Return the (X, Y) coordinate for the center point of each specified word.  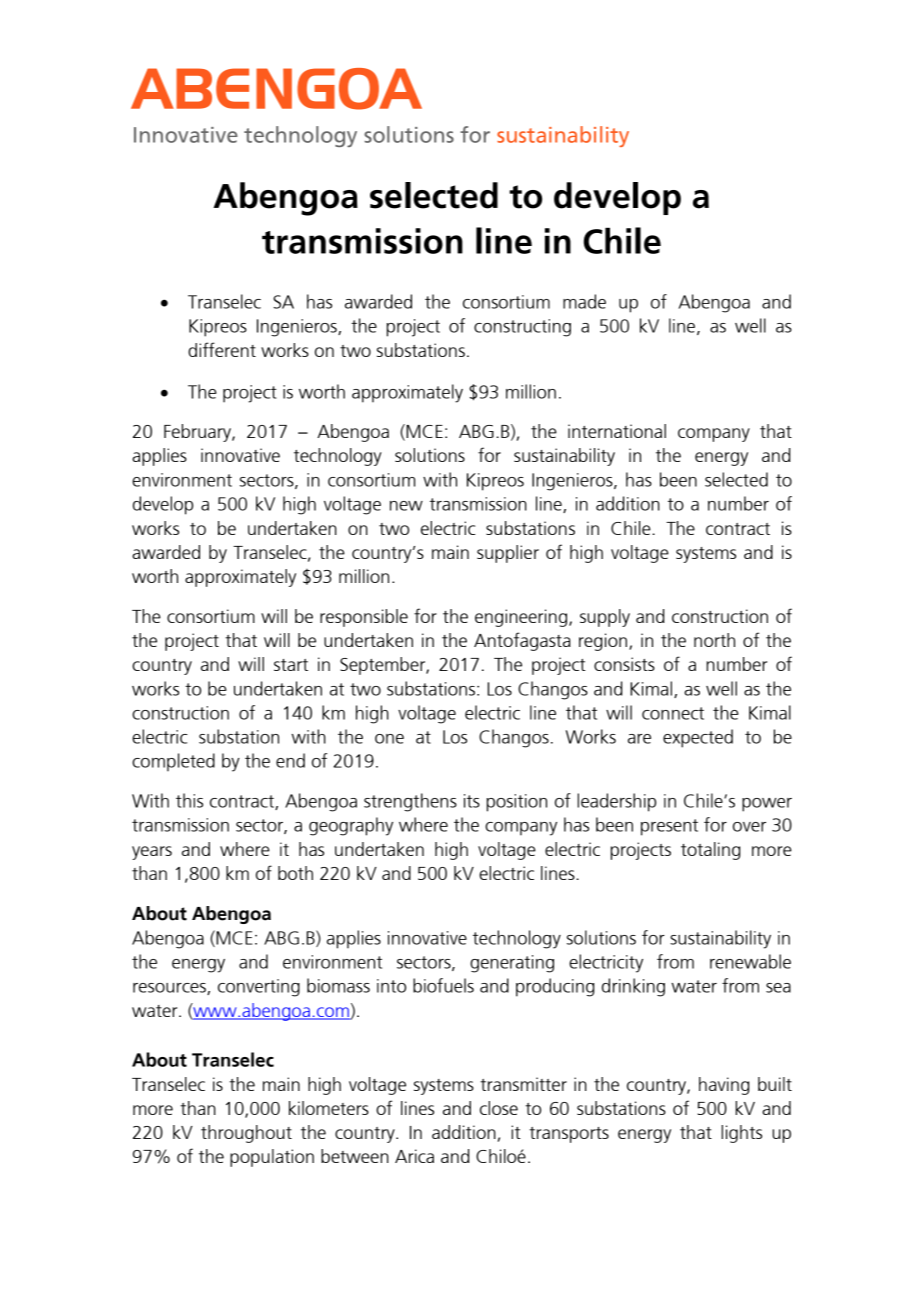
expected (698, 738)
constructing (522, 328)
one (389, 739)
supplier (508, 554)
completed (173, 762)
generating (512, 964)
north (714, 640)
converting (259, 988)
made (584, 301)
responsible (364, 618)
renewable (750, 961)
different (222, 349)
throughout (246, 1134)
